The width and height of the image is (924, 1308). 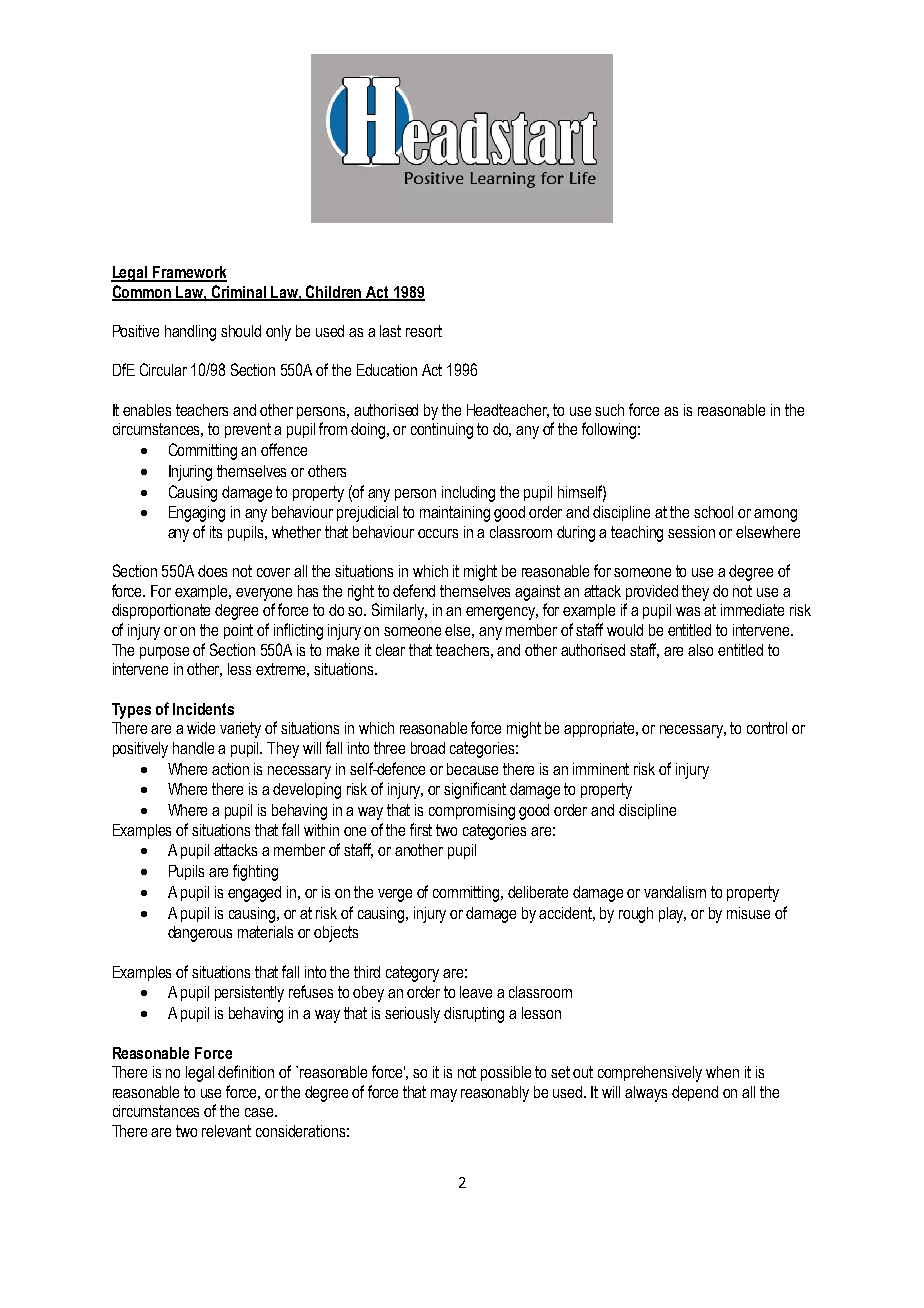 What do you see at coordinates (212, 571) in the image?
I see `does` at bounding box center [212, 571].
